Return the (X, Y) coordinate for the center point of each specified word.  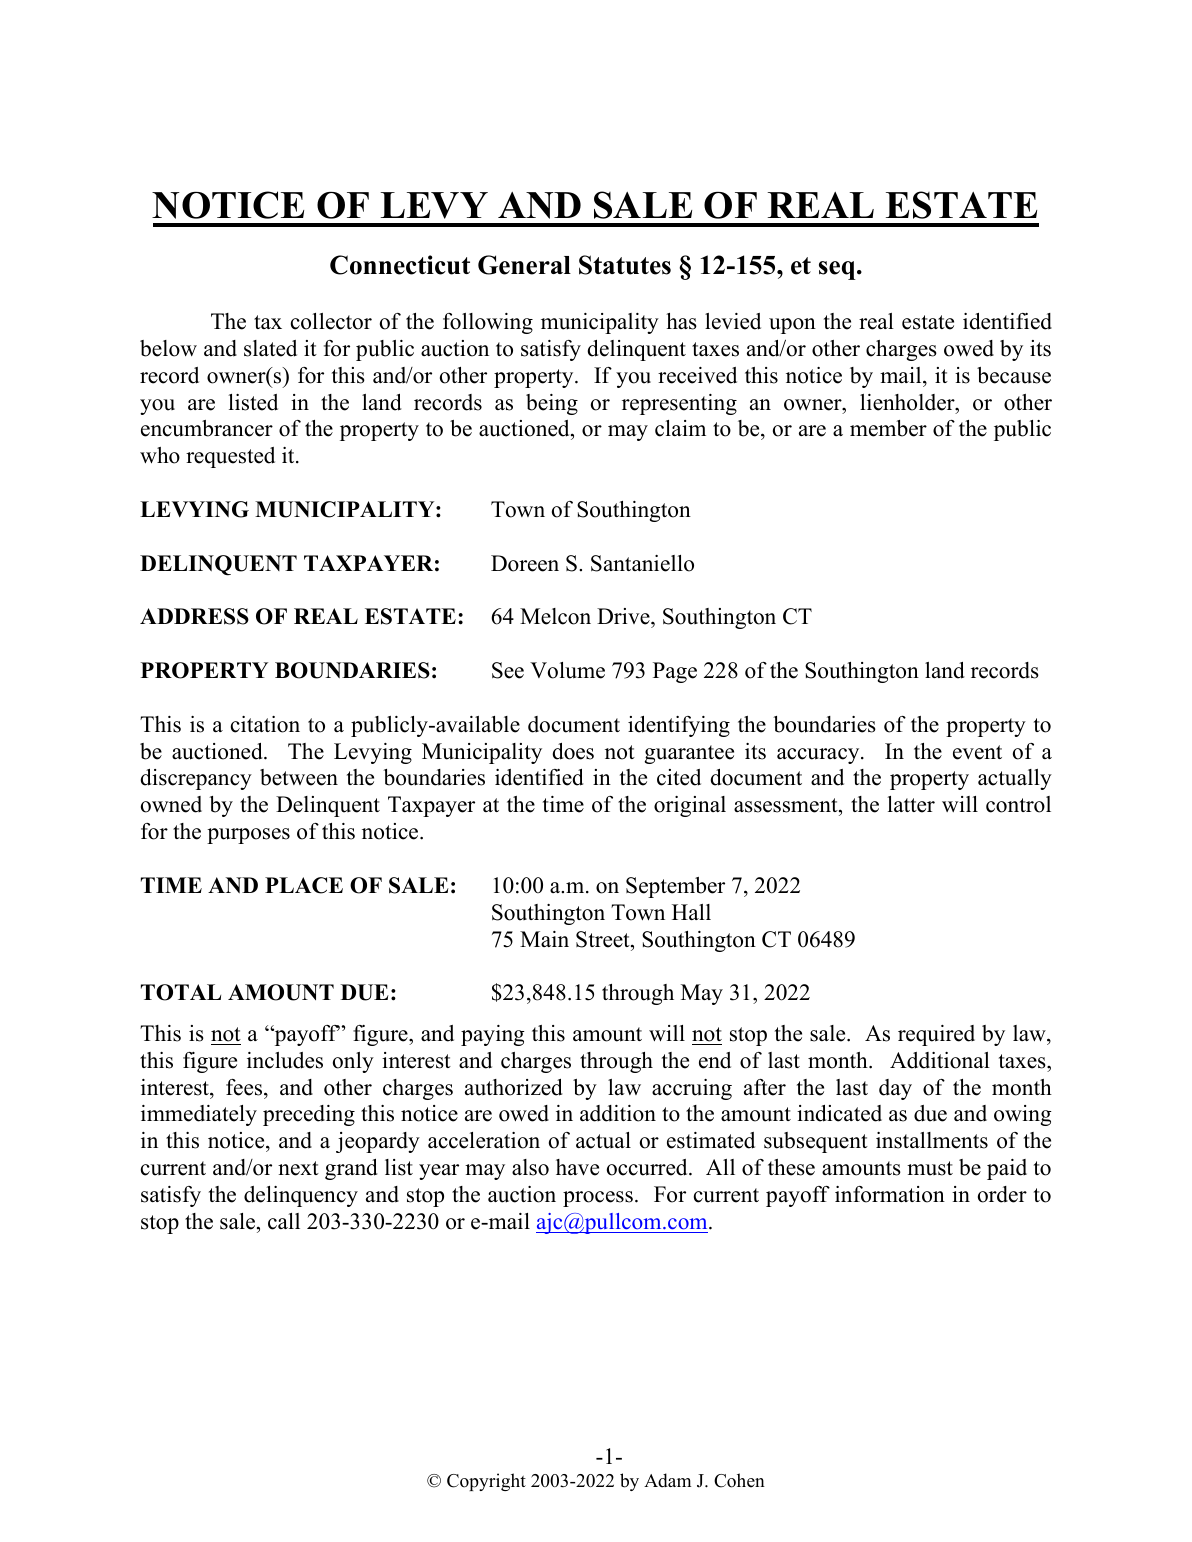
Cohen (739, 1480)
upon (792, 326)
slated (270, 348)
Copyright (486, 1482)
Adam (667, 1480)
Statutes (625, 265)
